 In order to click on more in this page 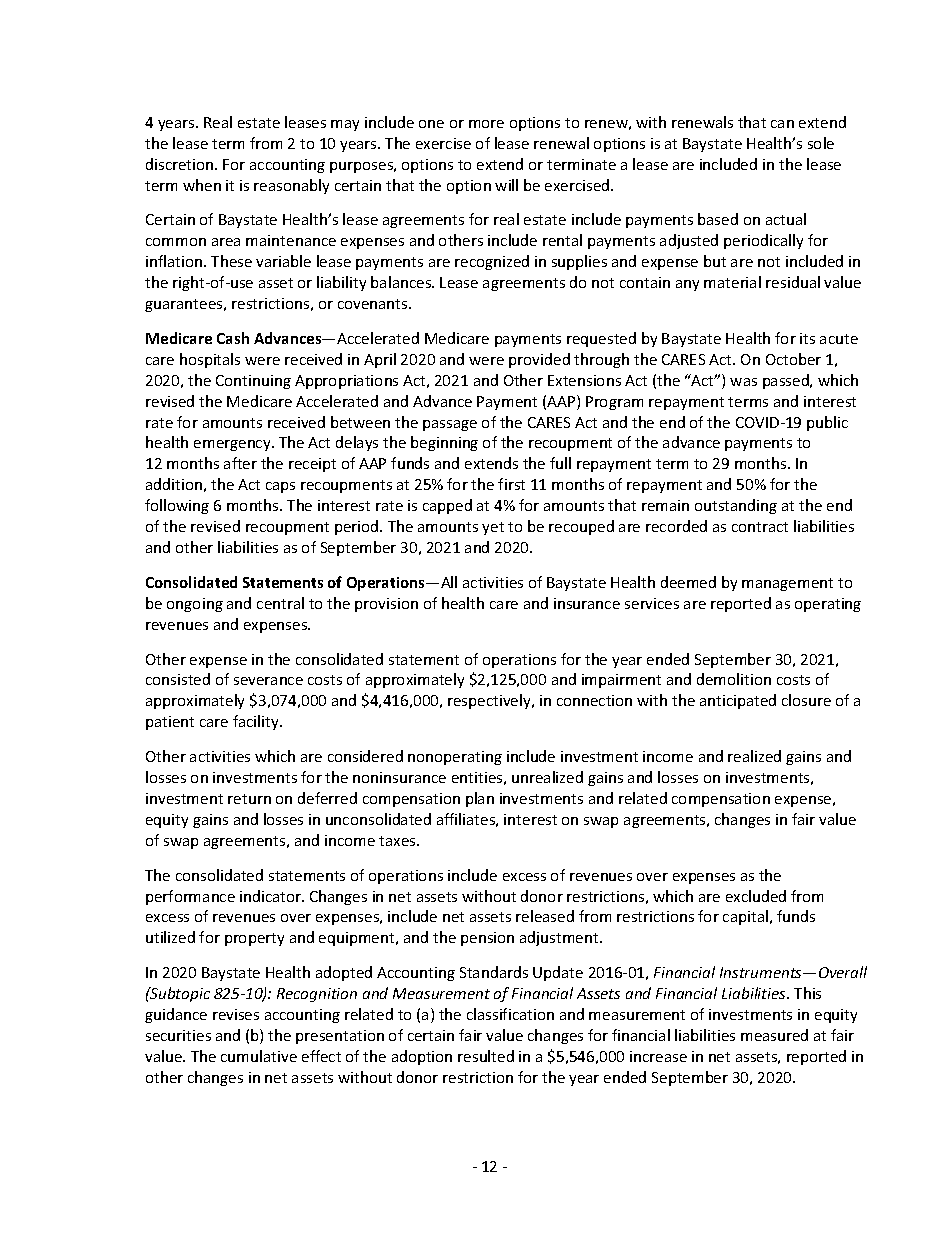, I will do `click(486, 124)`.
